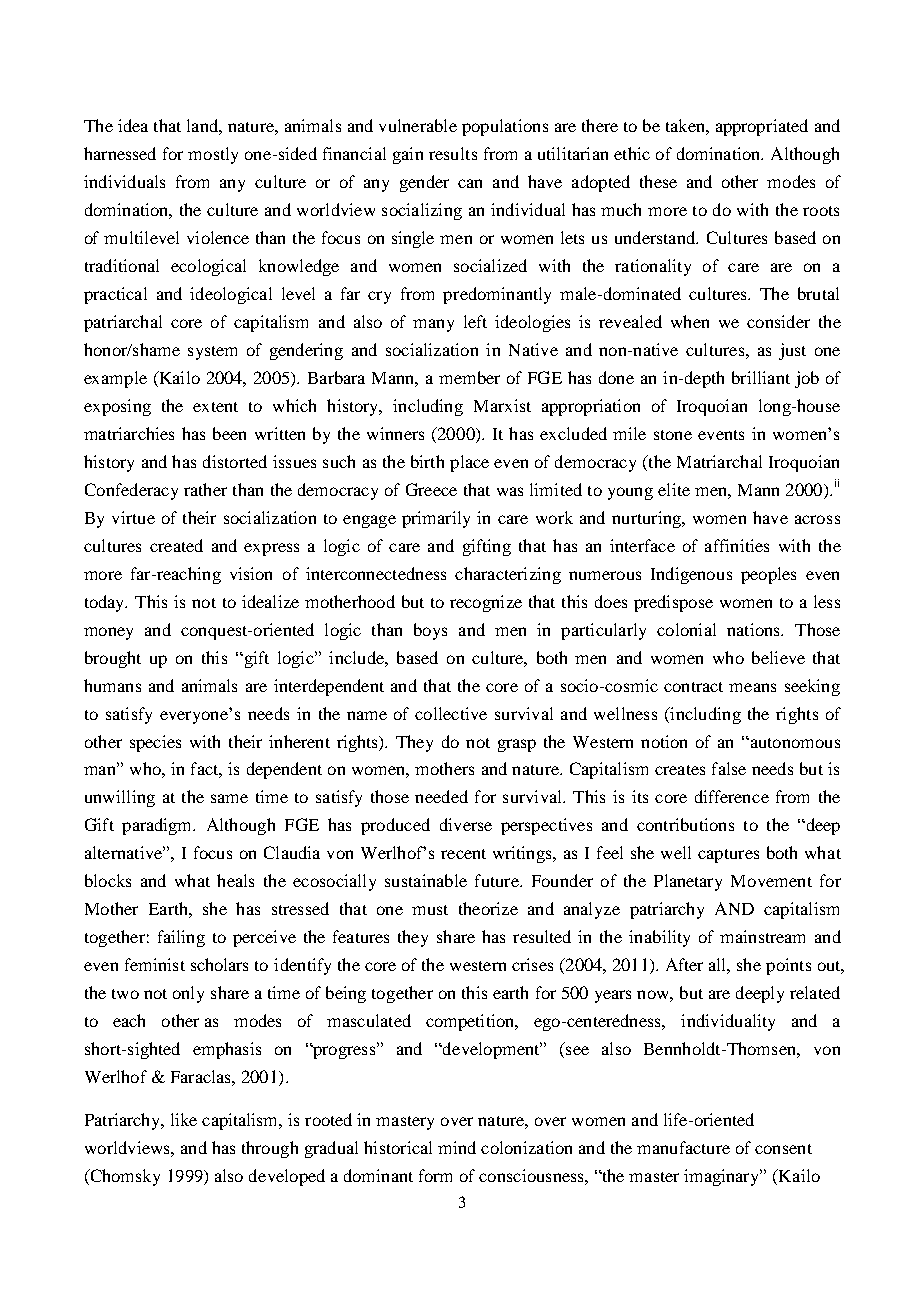 The image size is (924, 1308). What do you see at coordinates (155, 743) in the screenshot?
I see `species` at bounding box center [155, 743].
